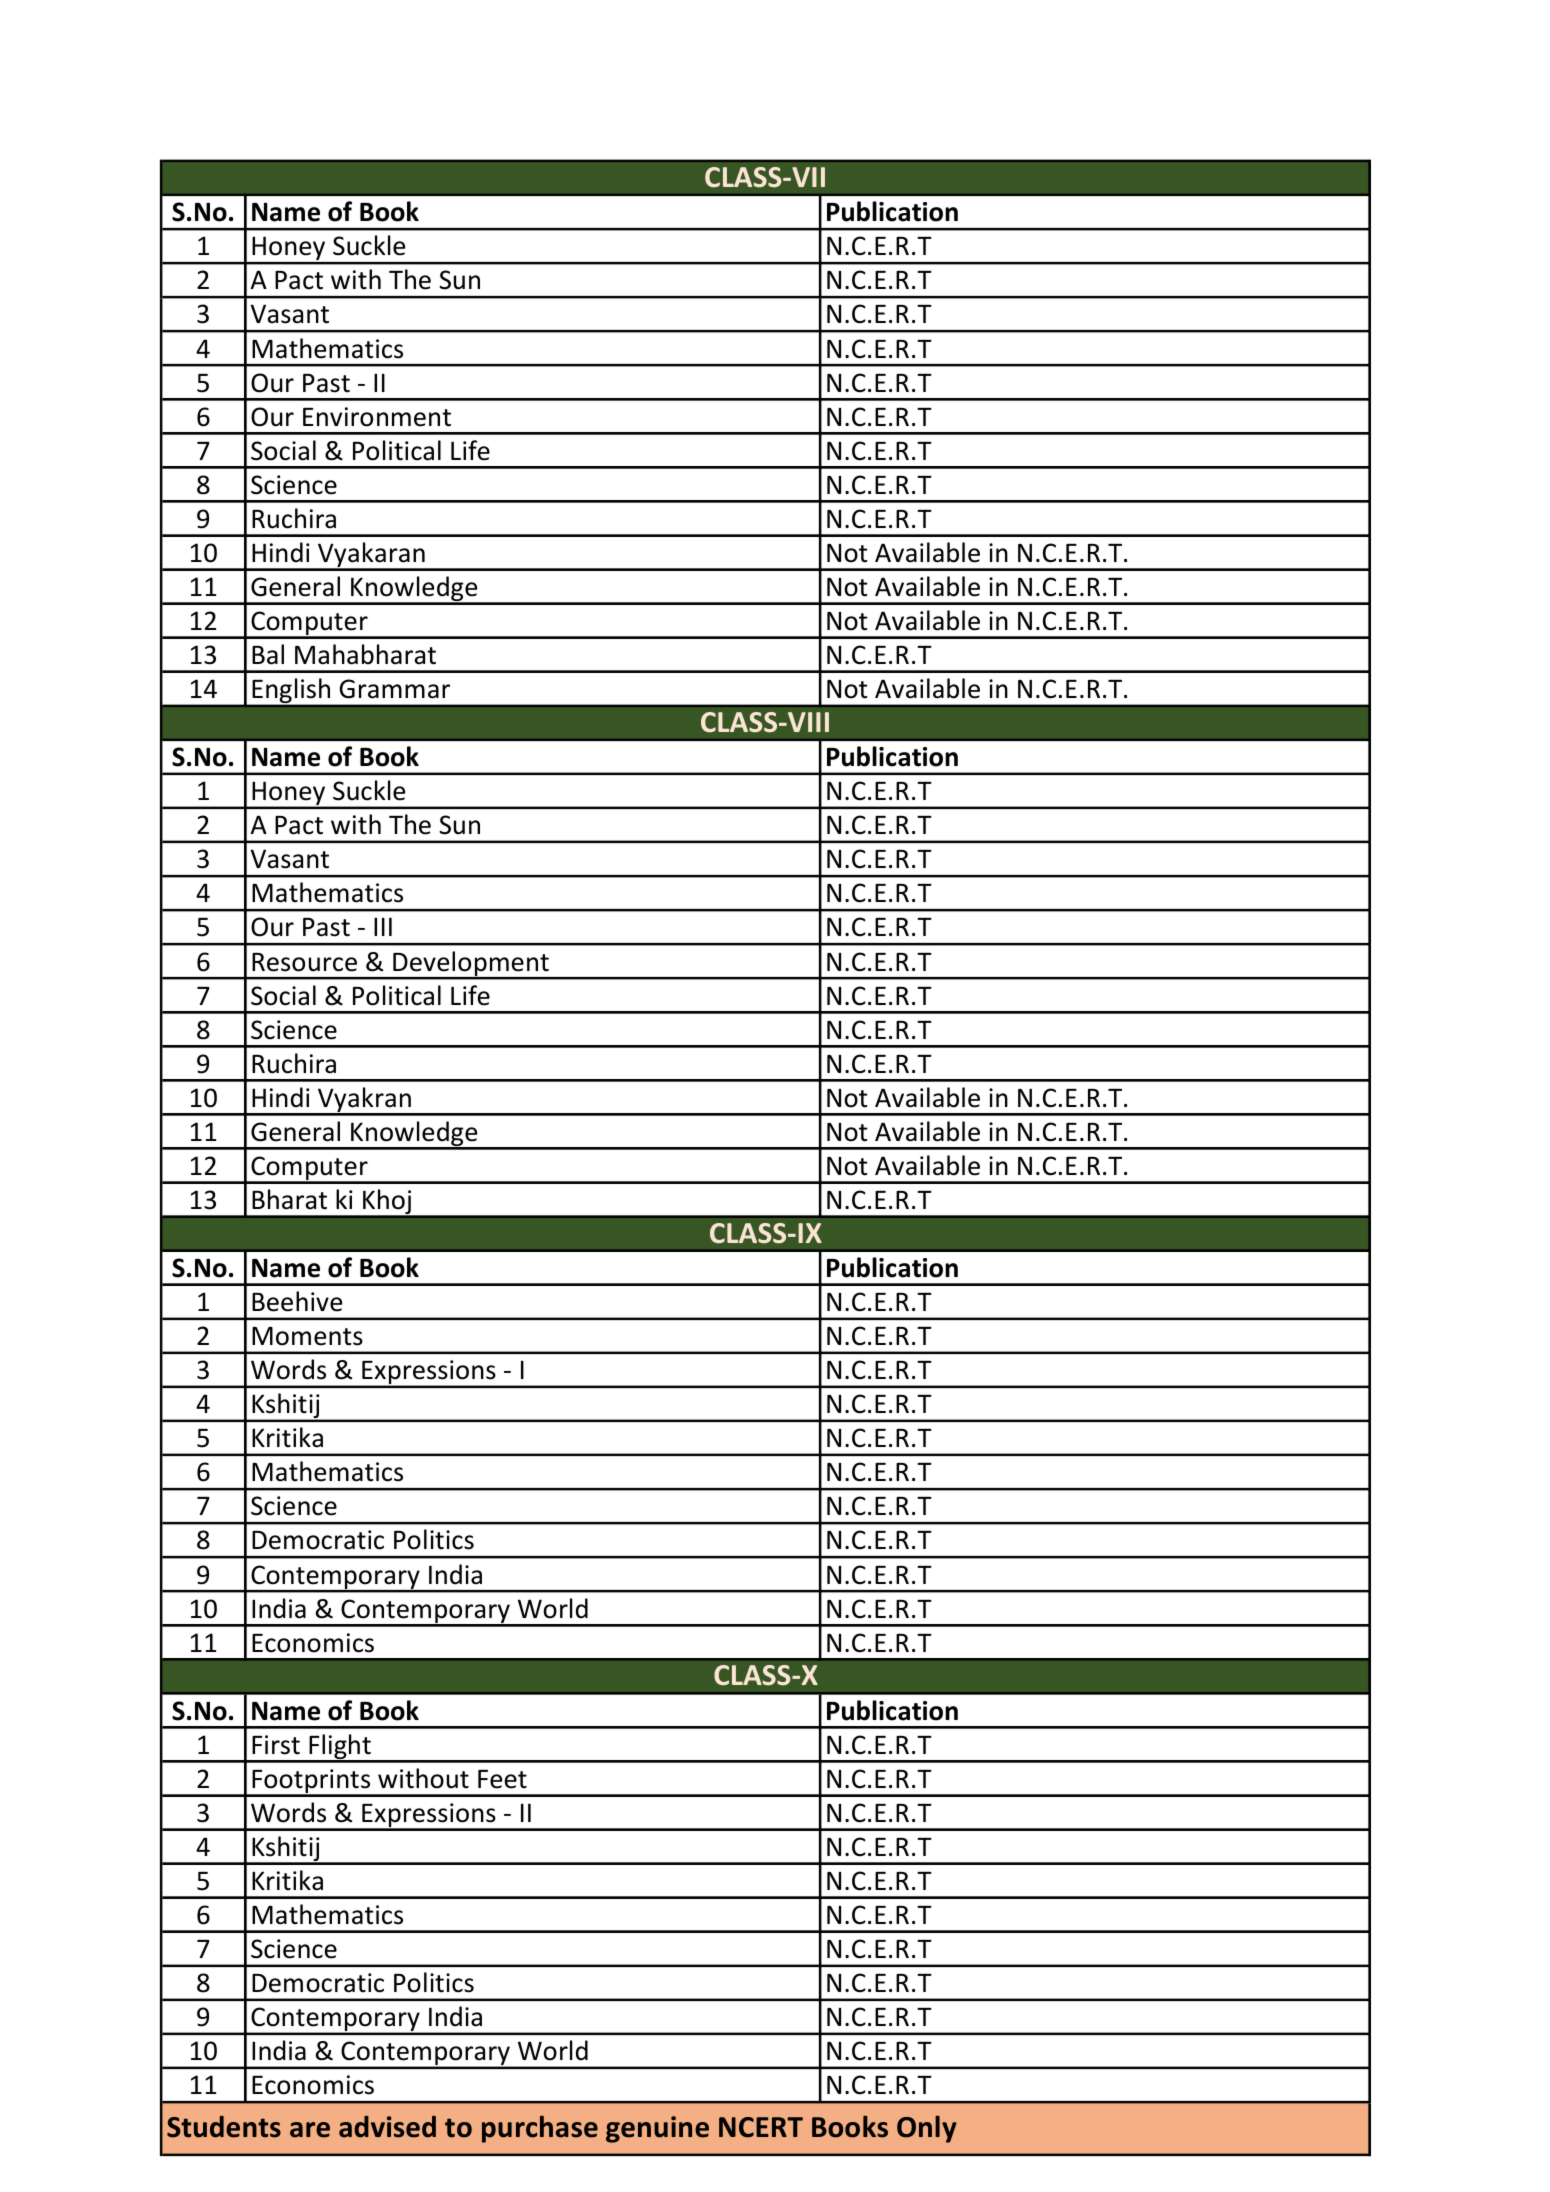 The width and height of the image is (1550, 2192). I want to click on are, so click(310, 2130).
